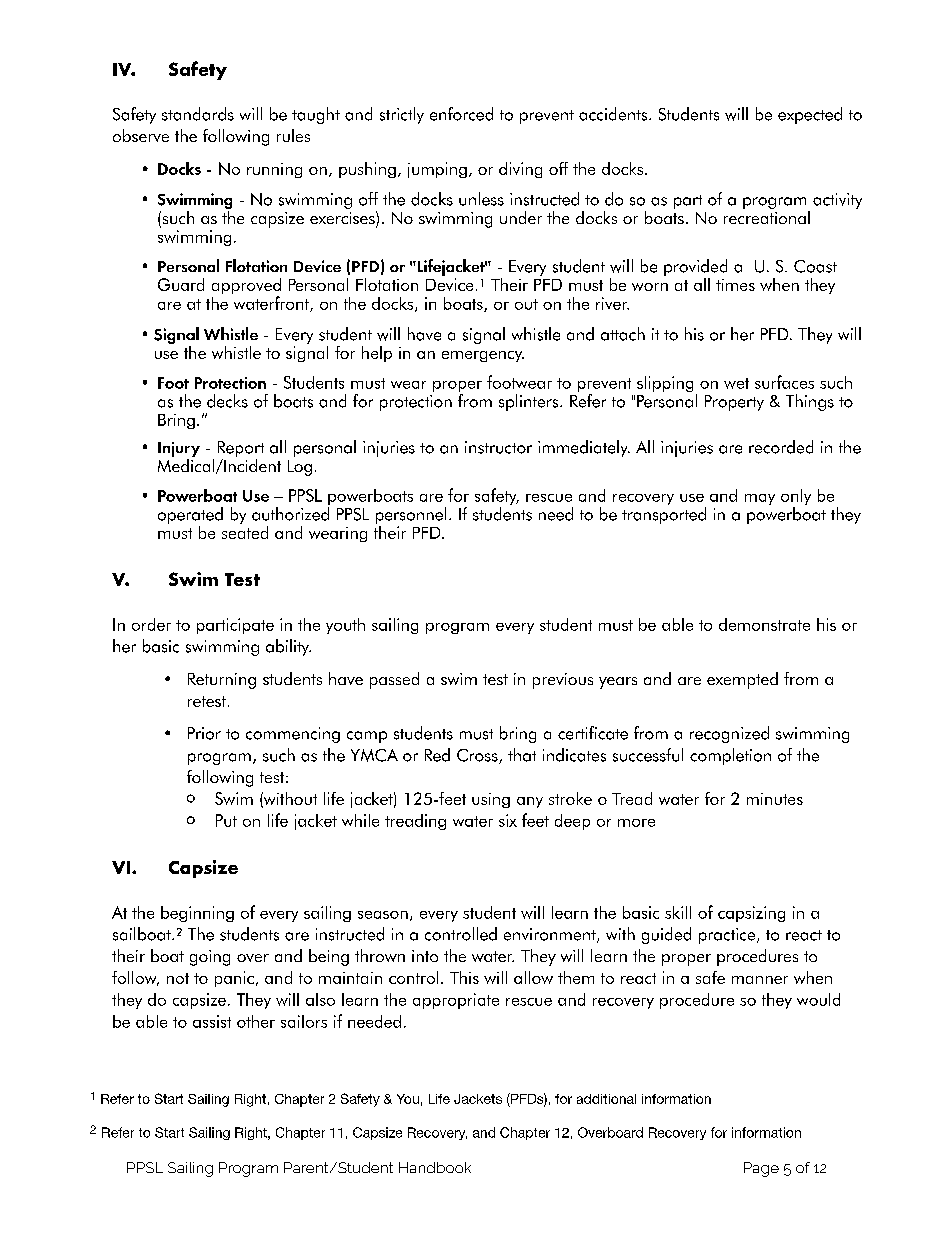 The image size is (952, 1233). Describe the element at coordinates (520, 170) in the screenshot. I see `diving` at that location.
